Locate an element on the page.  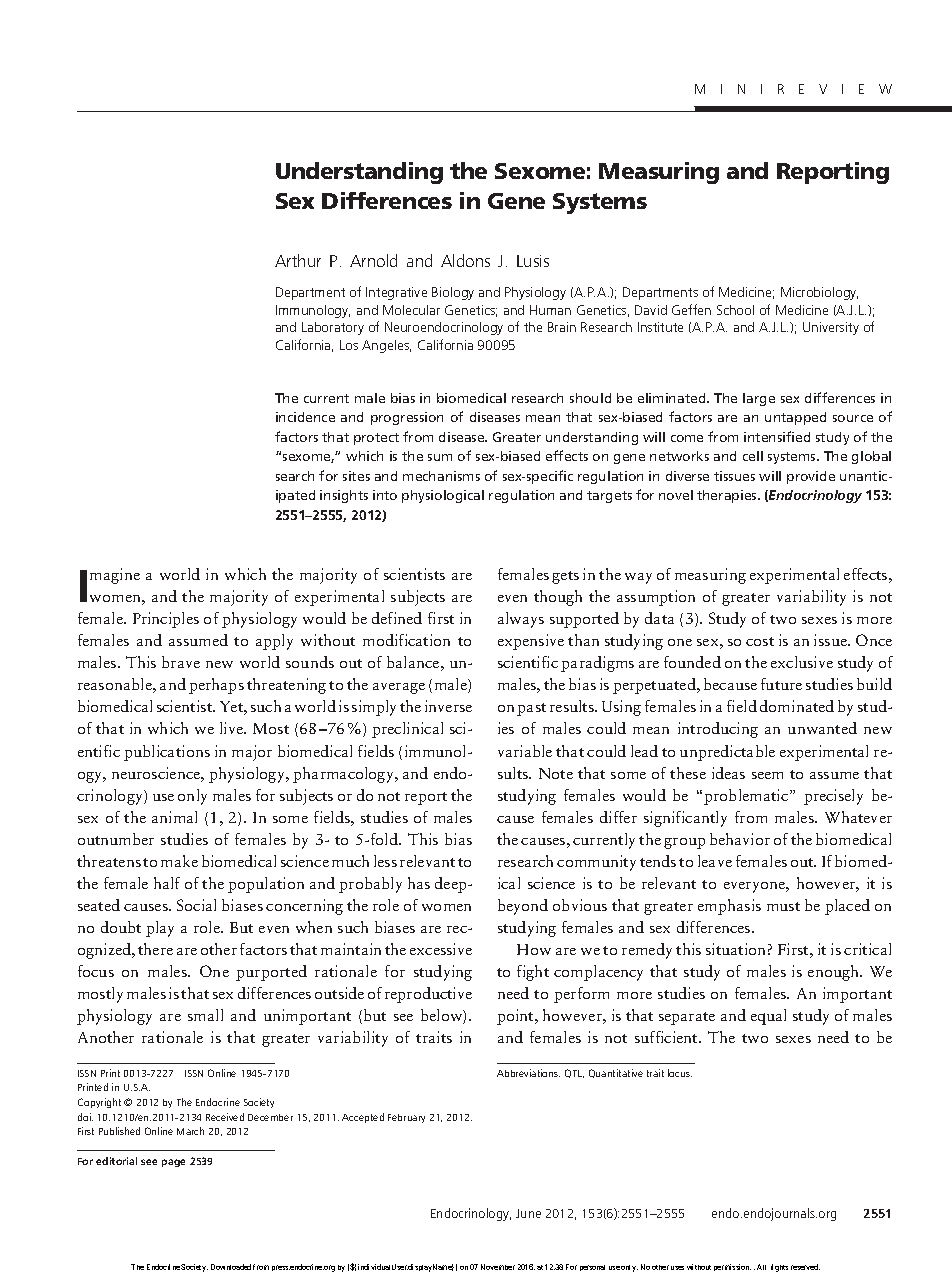
Molecular is located at coordinates (411, 310).
